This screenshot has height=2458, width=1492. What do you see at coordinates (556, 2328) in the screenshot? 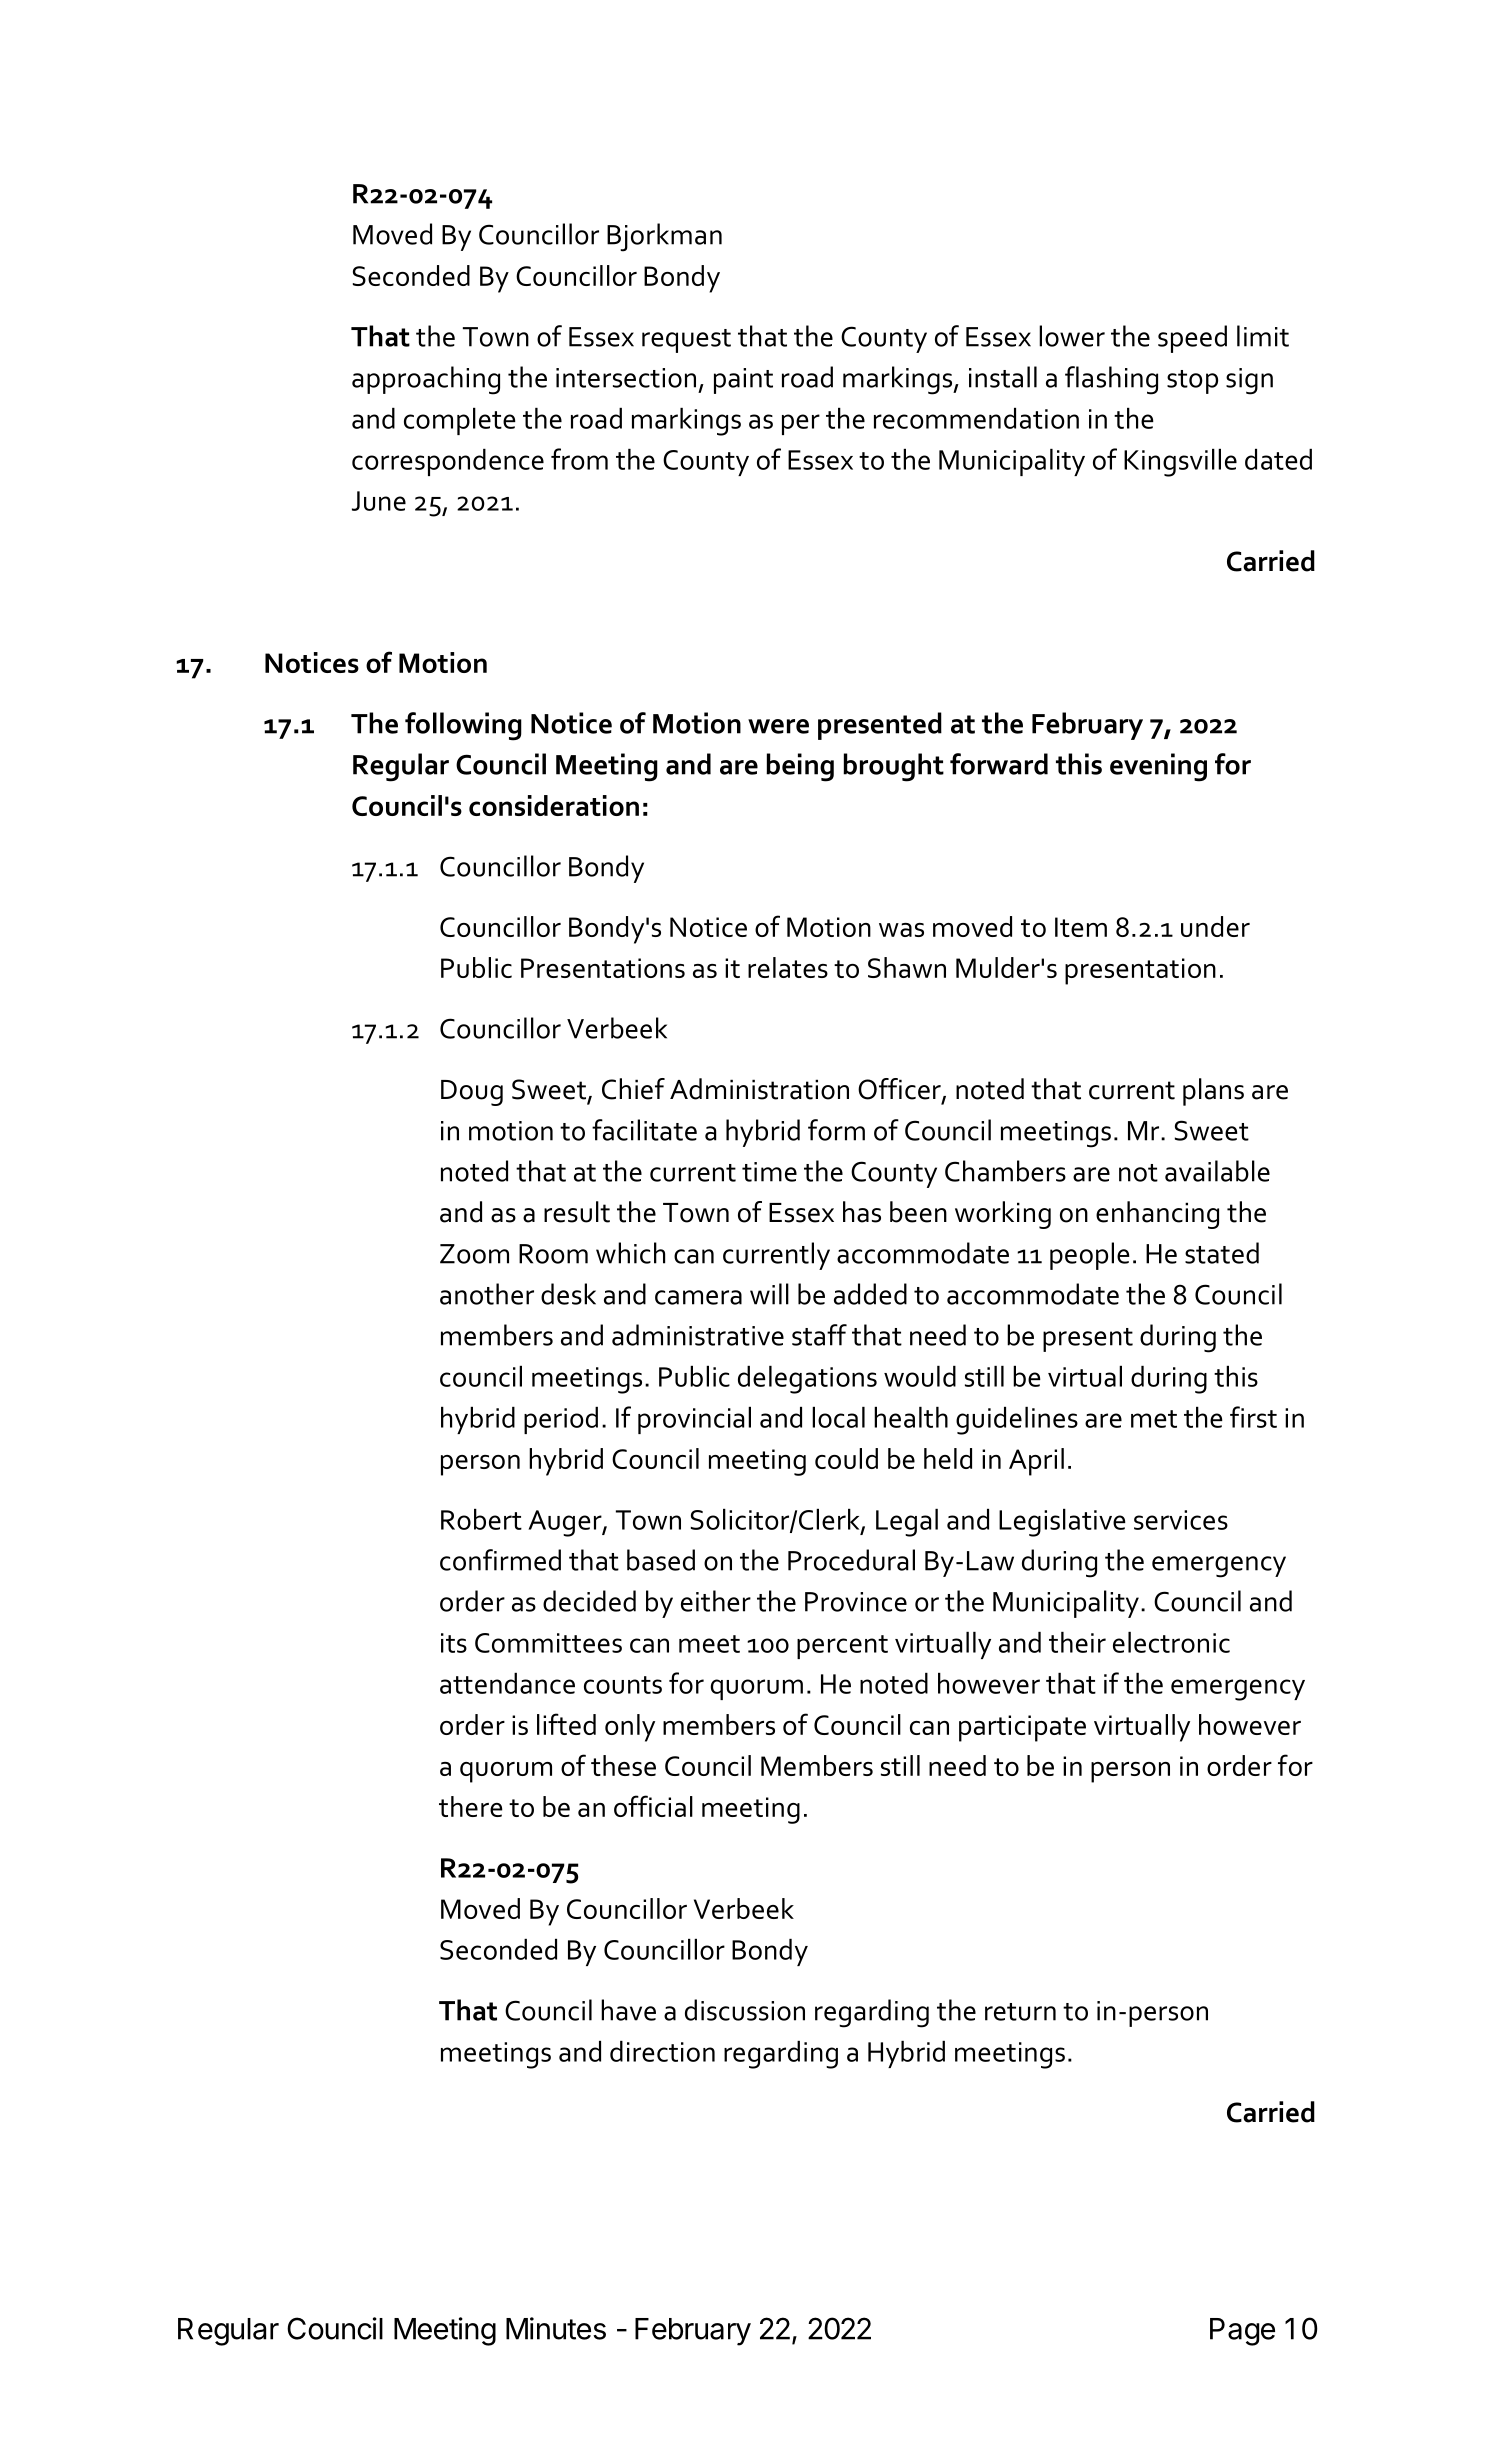
I see `Minutes` at bounding box center [556, 2328].
